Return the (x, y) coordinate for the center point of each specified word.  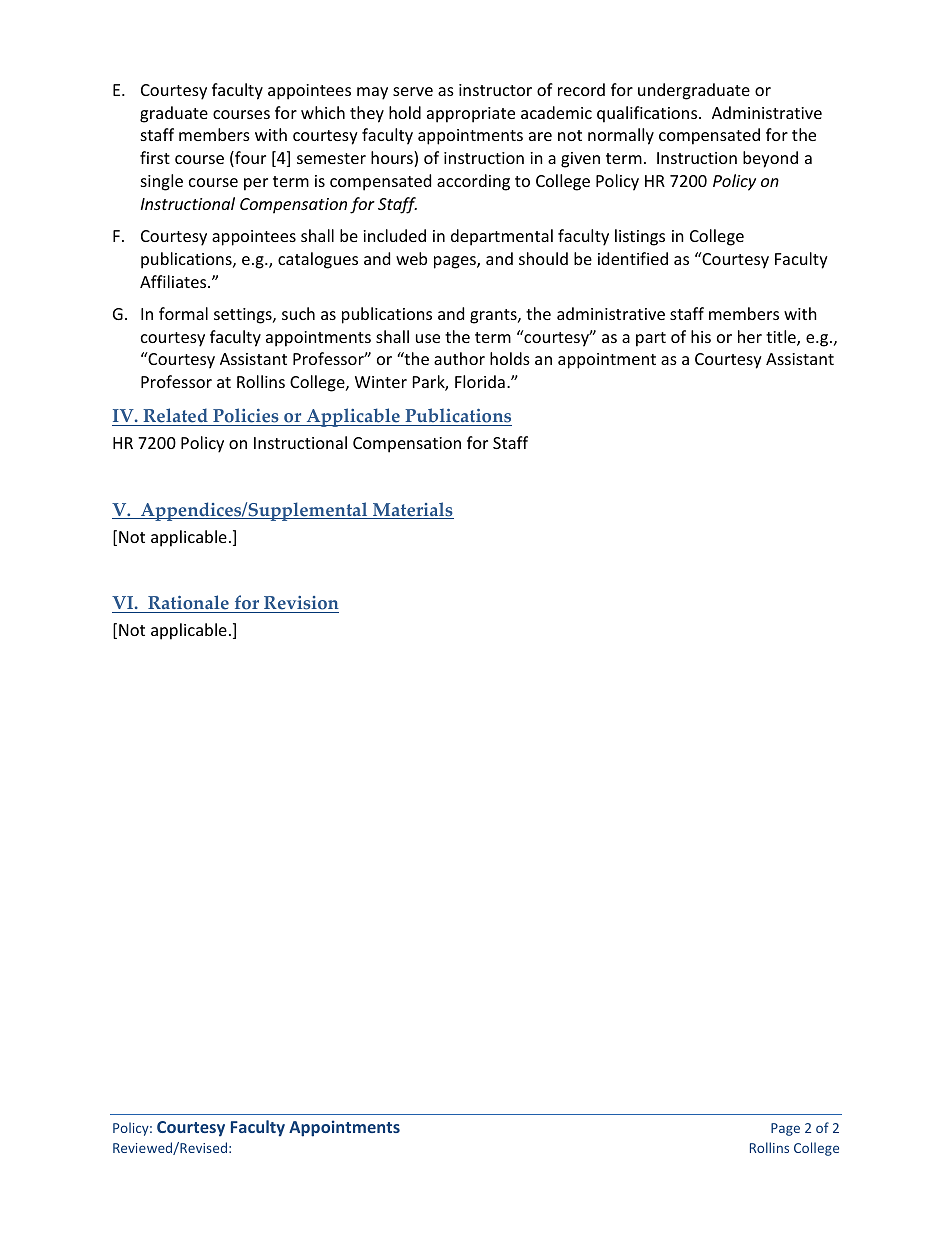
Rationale (188, 604)
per (256, 184)
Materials (412, 510)
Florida (480, 381)
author (459, 358)
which (323, 112)
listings (640, 237)
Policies (246, 417)
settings (244, 316)
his (701, 336)
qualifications (648, 114)
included (394, 235)
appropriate (471, 115)
